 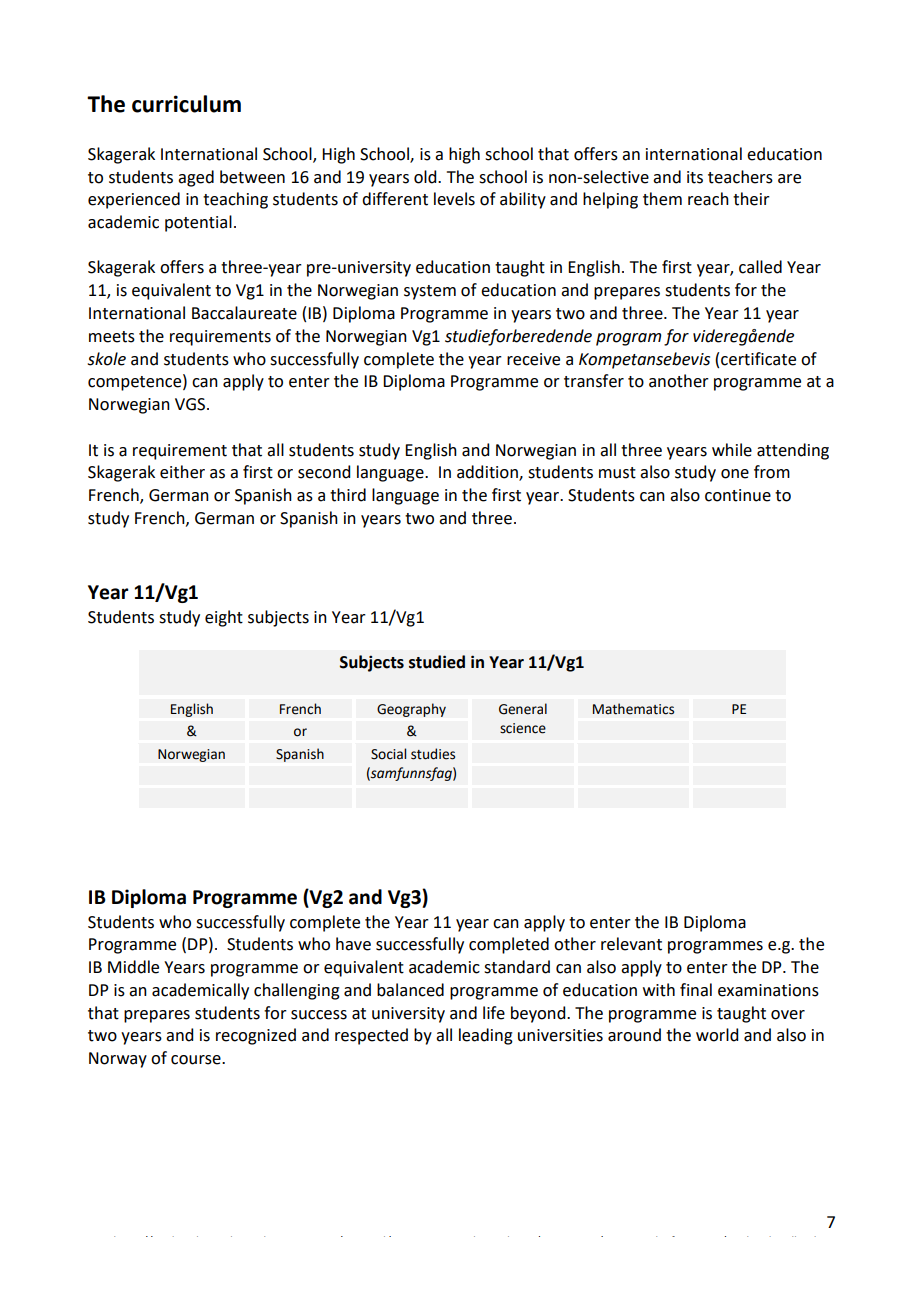 I want to click on continue, so click(x=738, y=495).
